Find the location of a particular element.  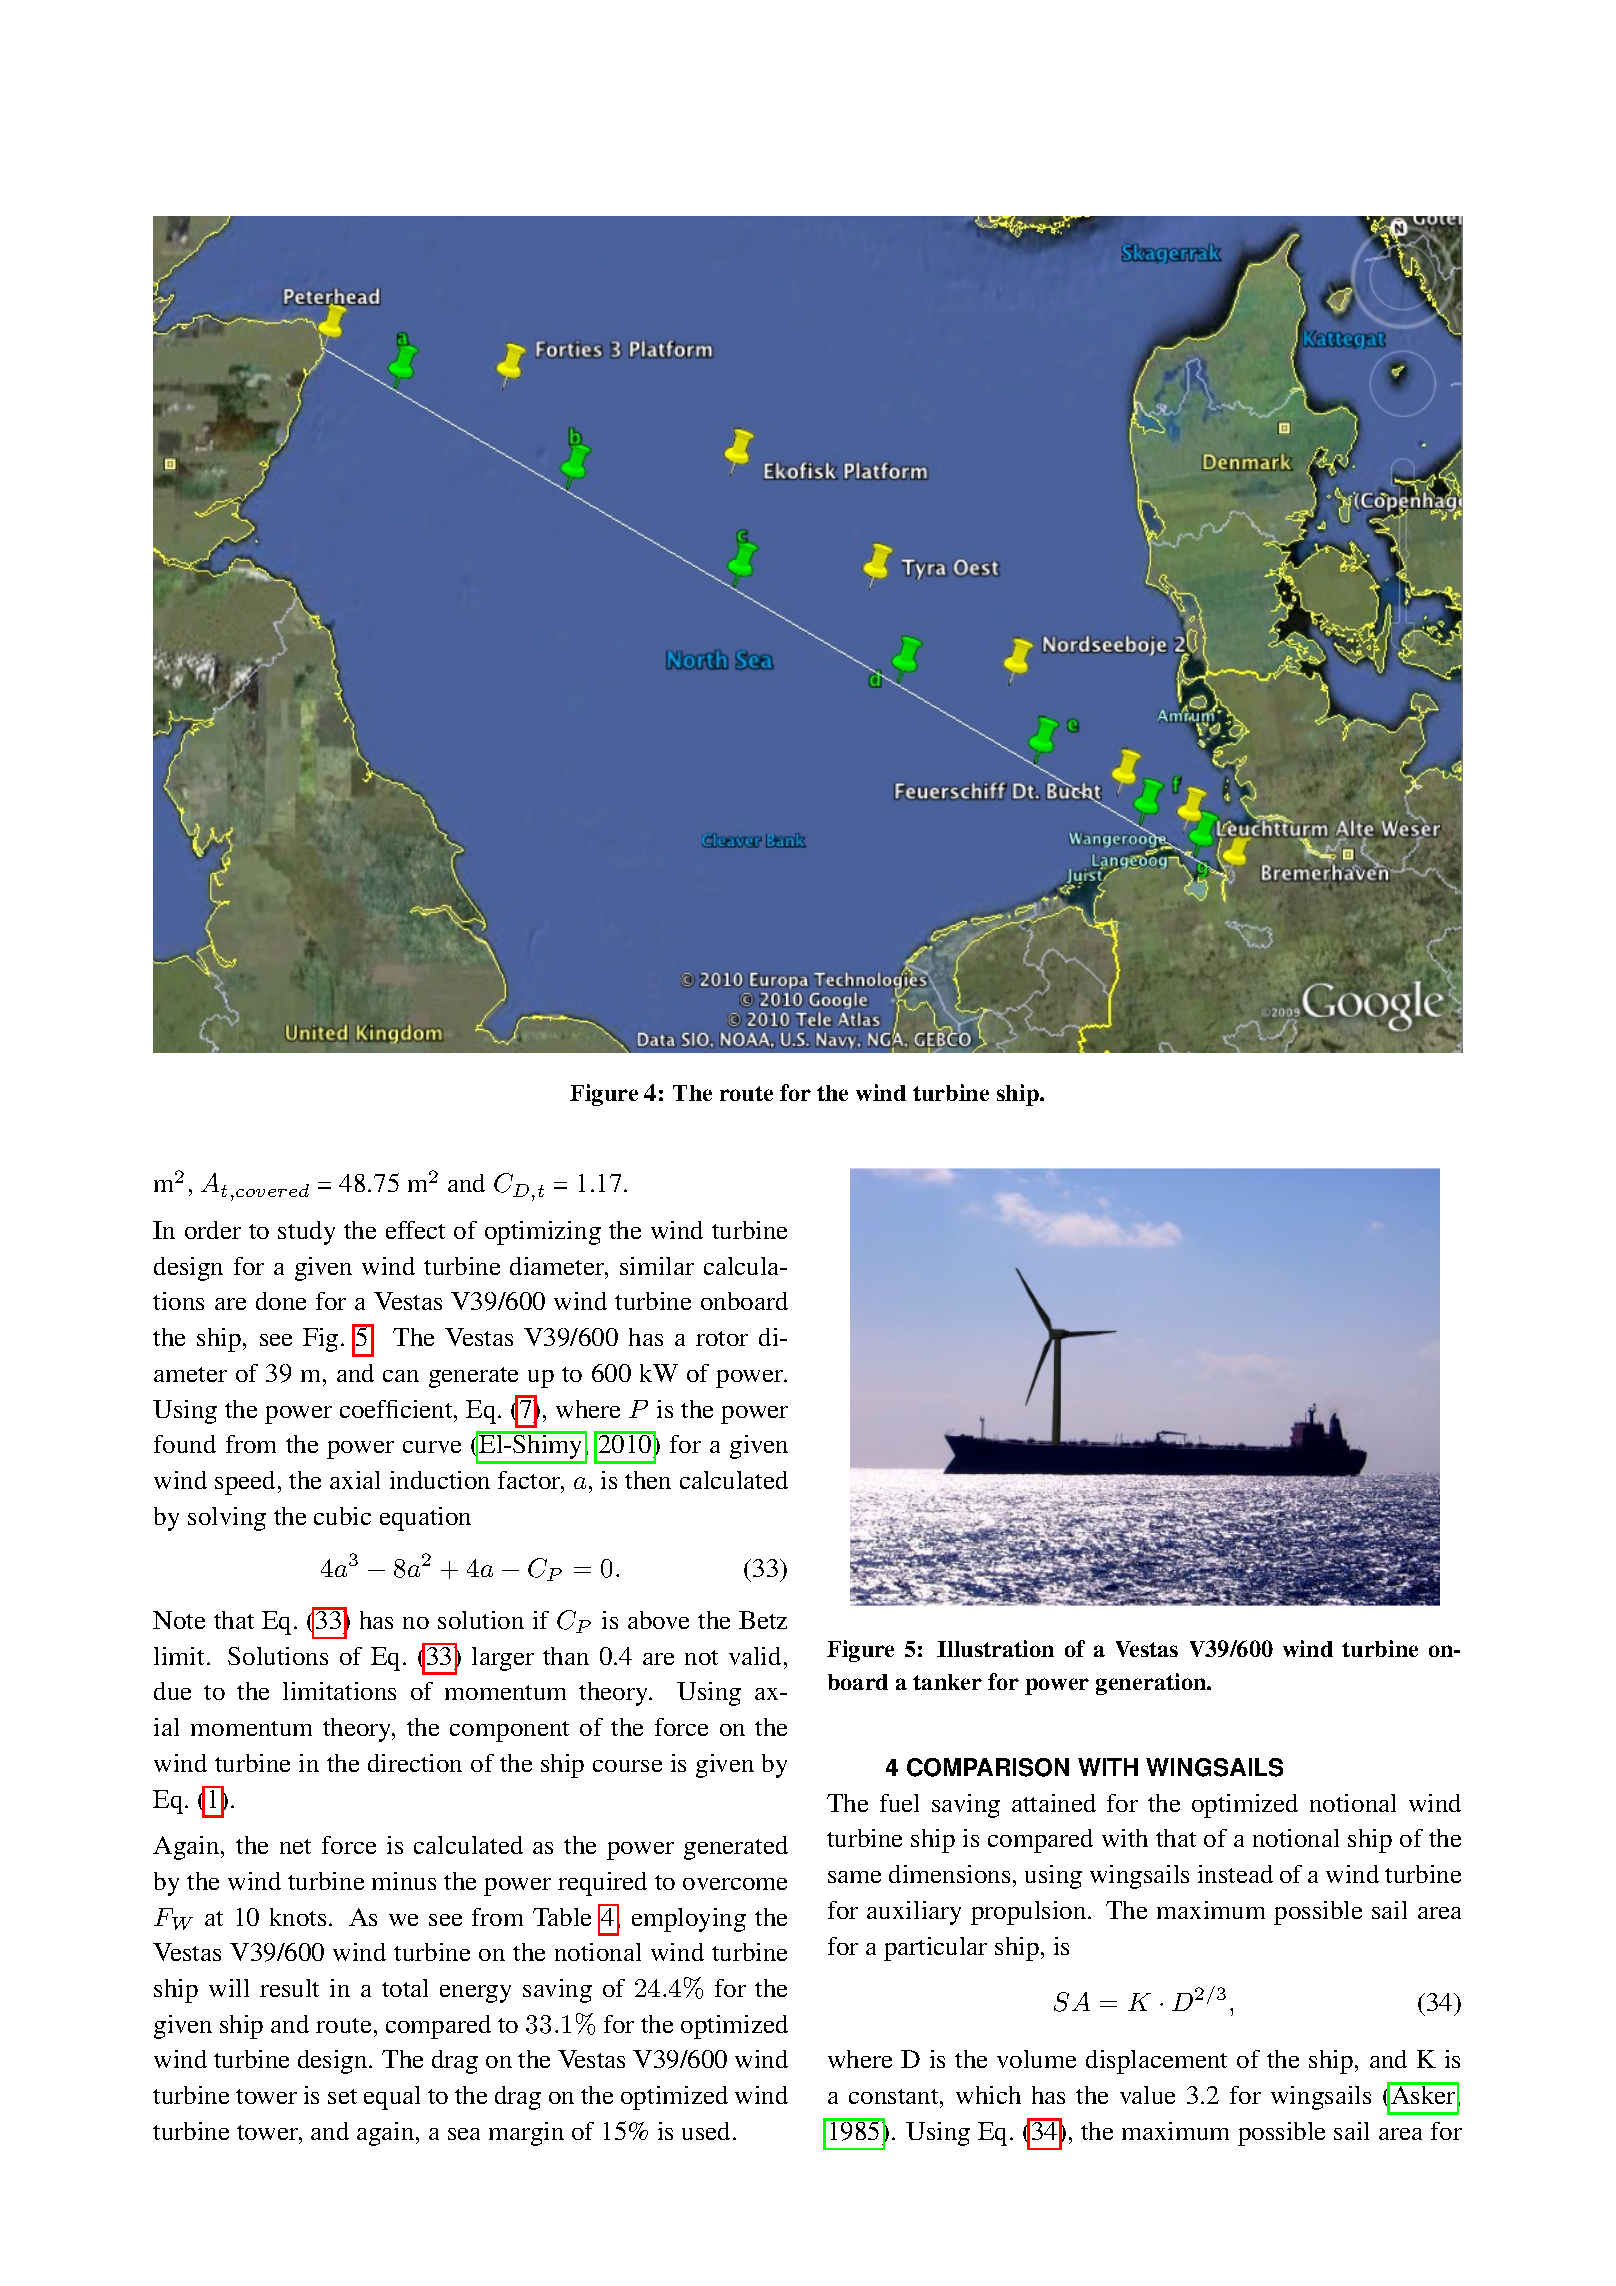

rotor is located at coordinates (722, 1338).
